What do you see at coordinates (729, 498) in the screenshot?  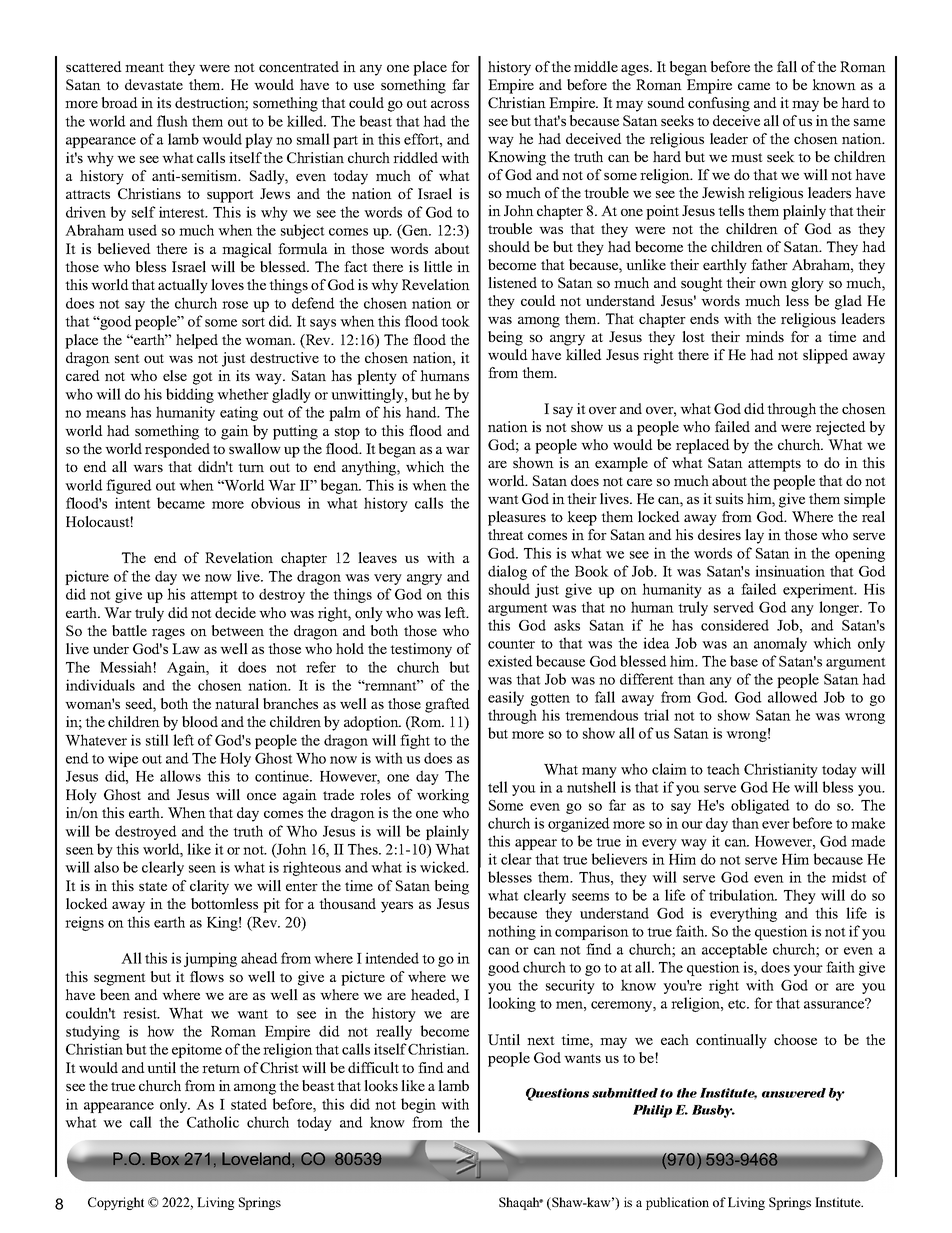 I see `suits` at bounding box center [729, 498].
